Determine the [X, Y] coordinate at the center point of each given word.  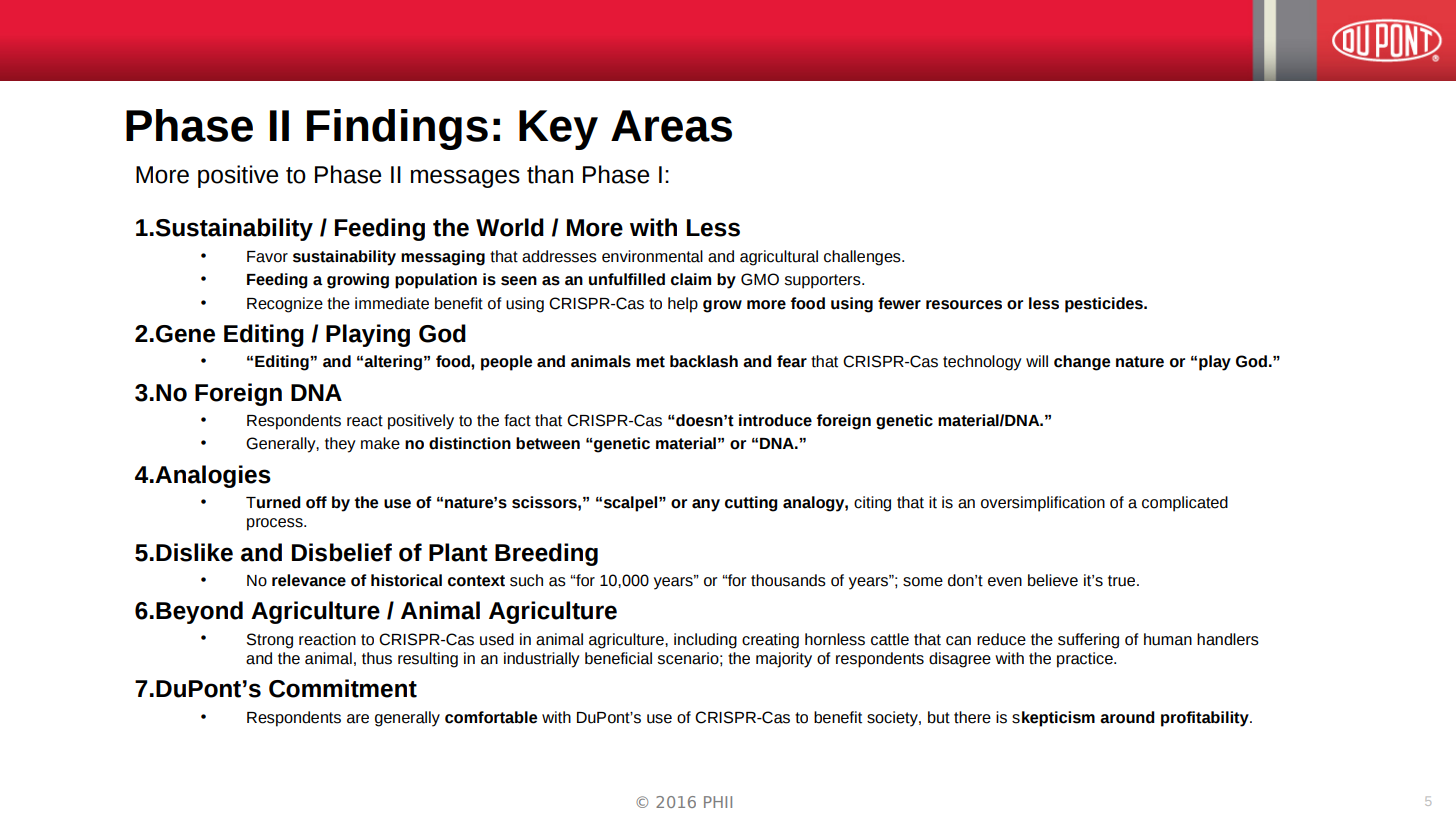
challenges [863, 258]
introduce [775, 420]
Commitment [343, 688]
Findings [397, 129]
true [1121, 581]
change [1082, 363]
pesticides [1105, 305]
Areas [671, 126]
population [436, 281]
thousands [788, 580]
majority [784, 660]
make [380, 443]
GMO [760, 279]
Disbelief [342, 552]
